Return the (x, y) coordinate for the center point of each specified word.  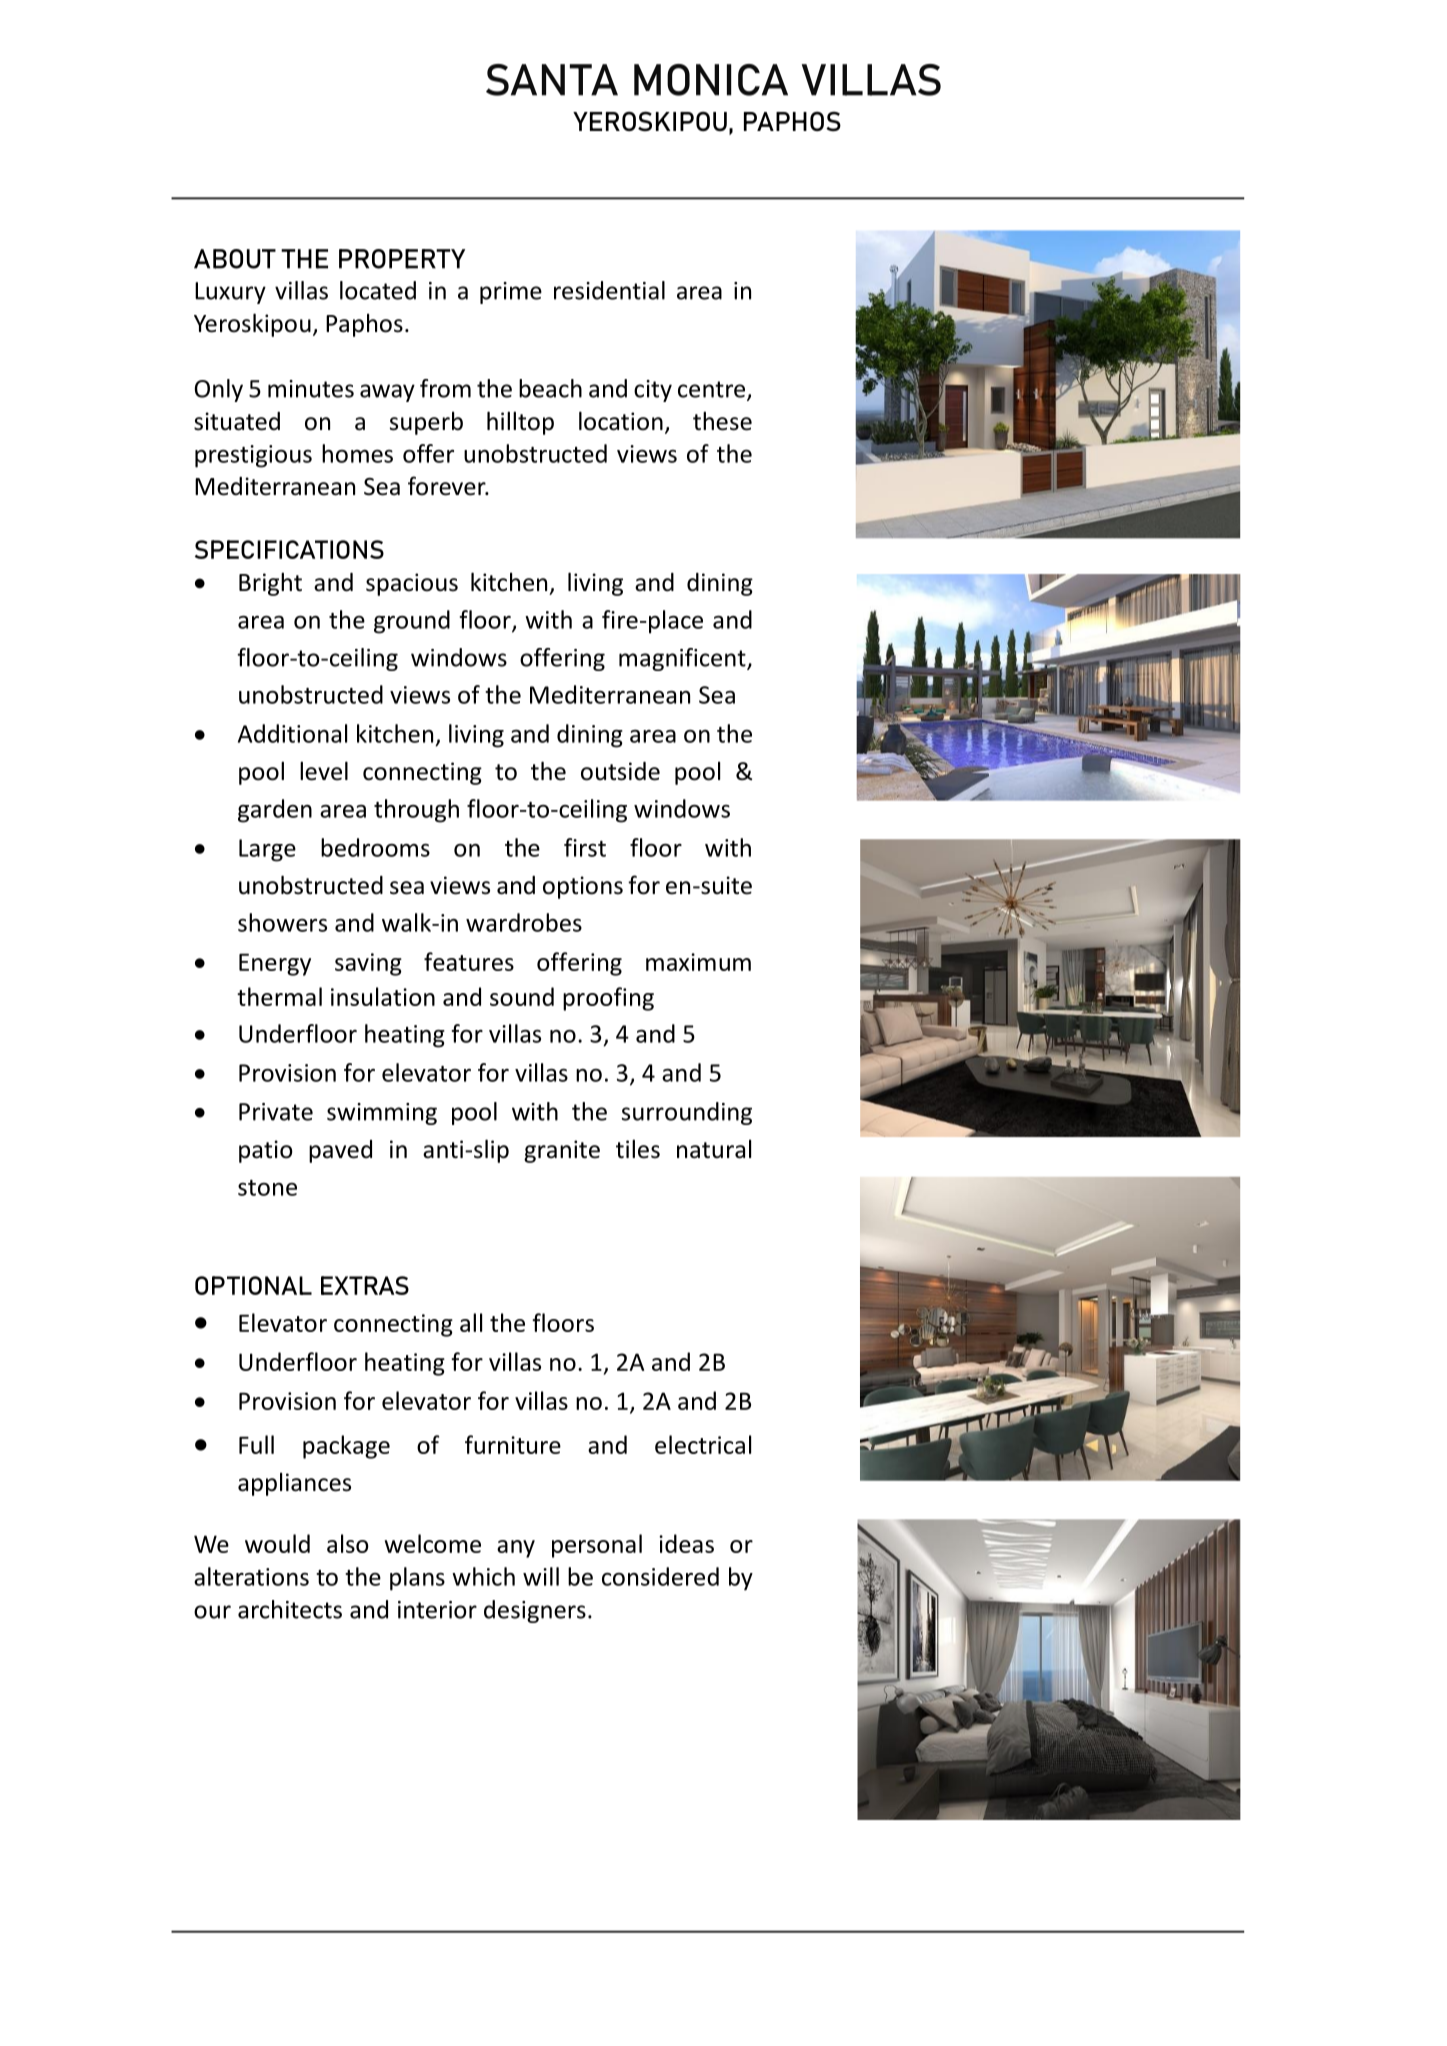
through (416, 811)
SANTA (552, 80)
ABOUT (235, 259)
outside (620, 771)
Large (267, 850)
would (277, 1543)
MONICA (711, 80)
